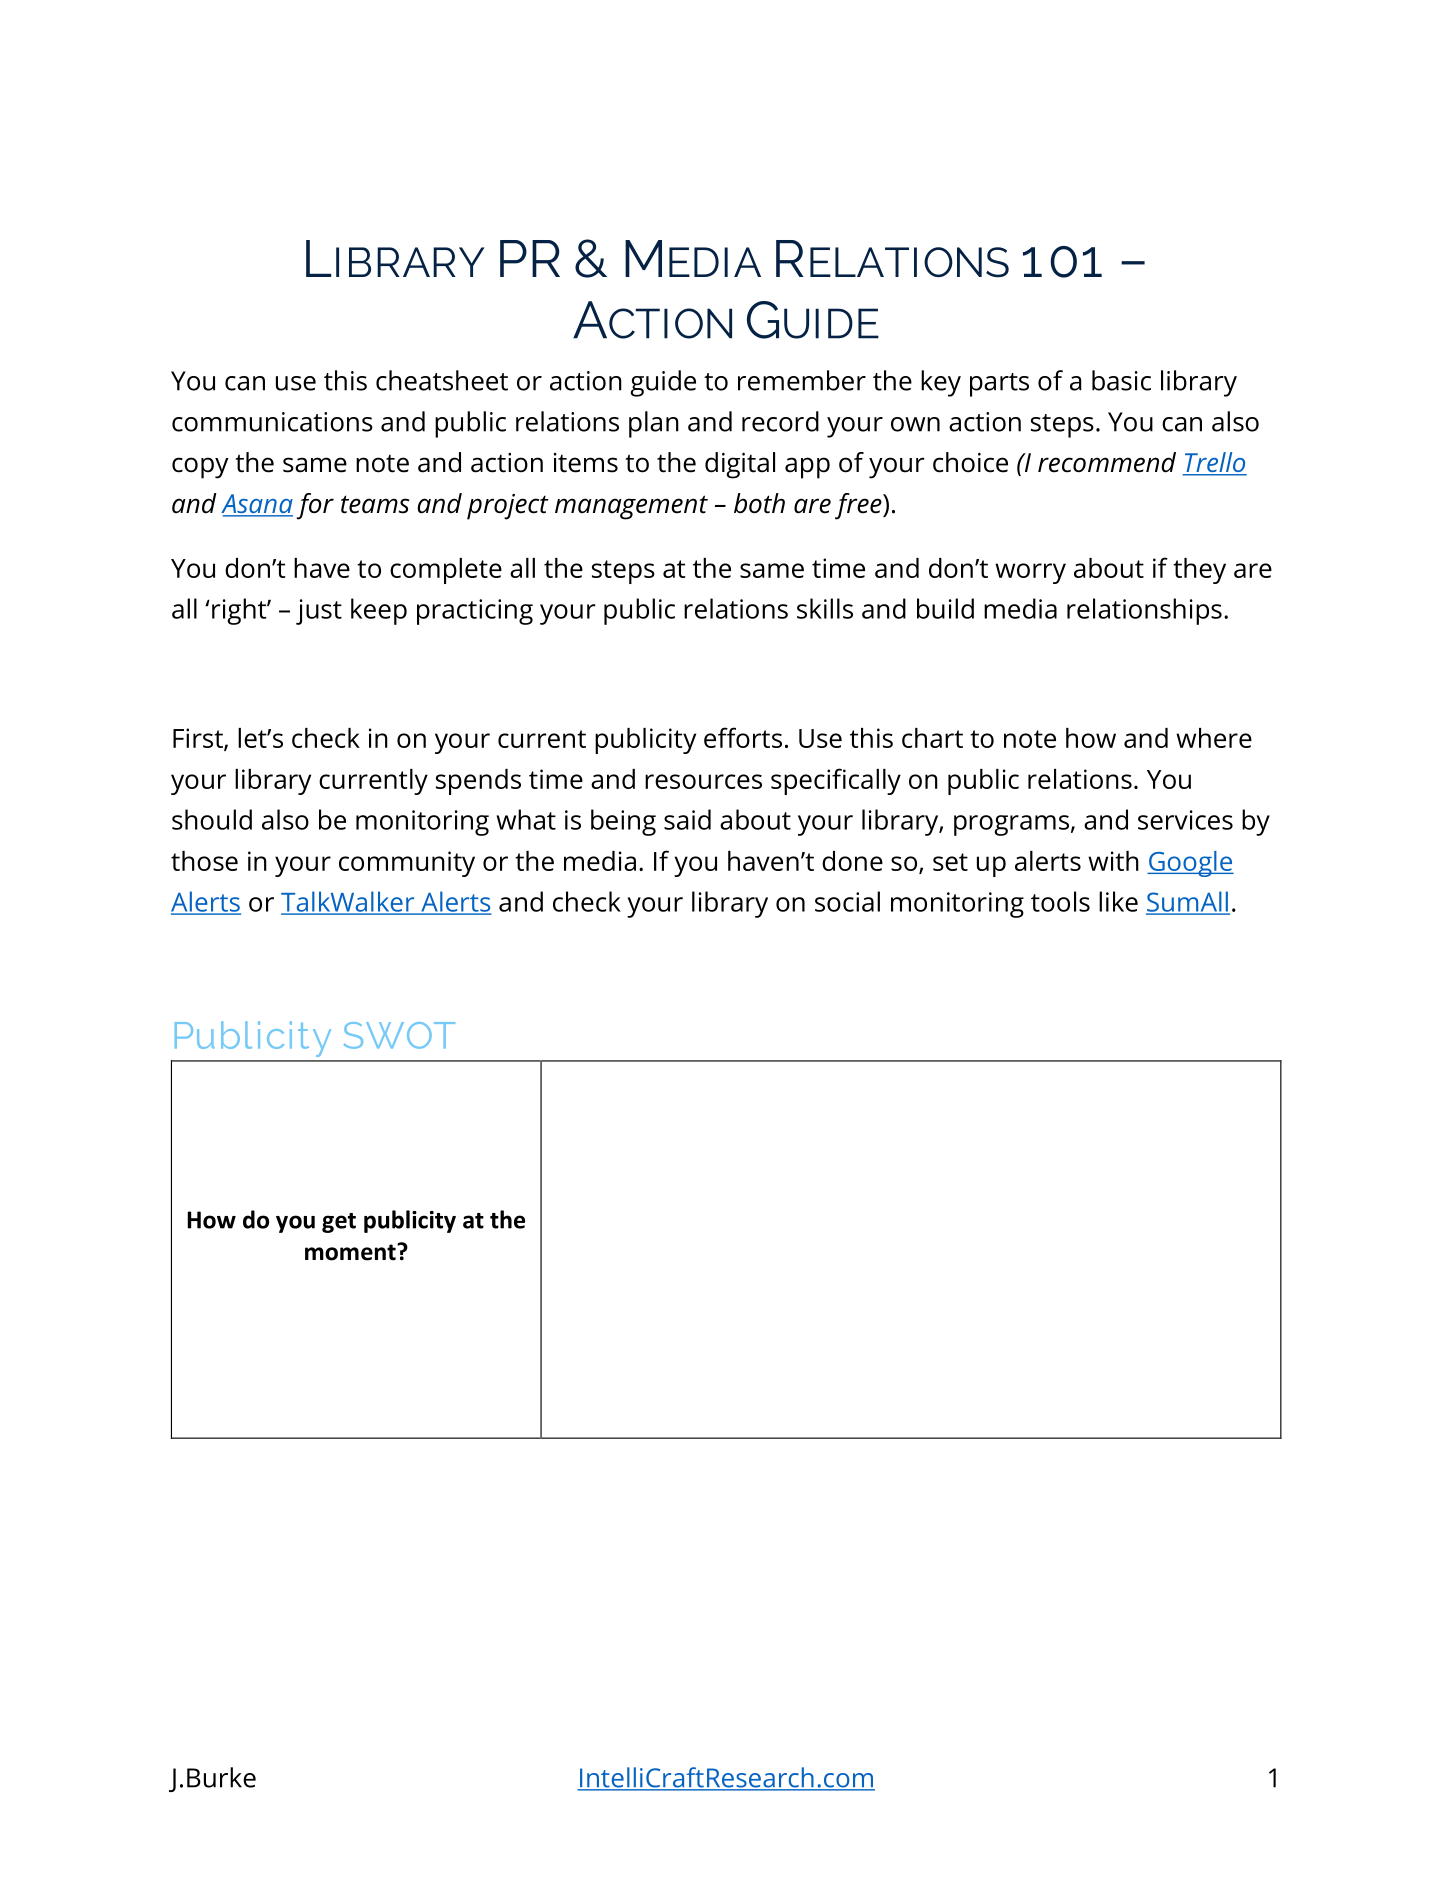  What do you see at coordinates (272, 422) in the screenshot?
I see `communications` at bounding box center [272, 422].
